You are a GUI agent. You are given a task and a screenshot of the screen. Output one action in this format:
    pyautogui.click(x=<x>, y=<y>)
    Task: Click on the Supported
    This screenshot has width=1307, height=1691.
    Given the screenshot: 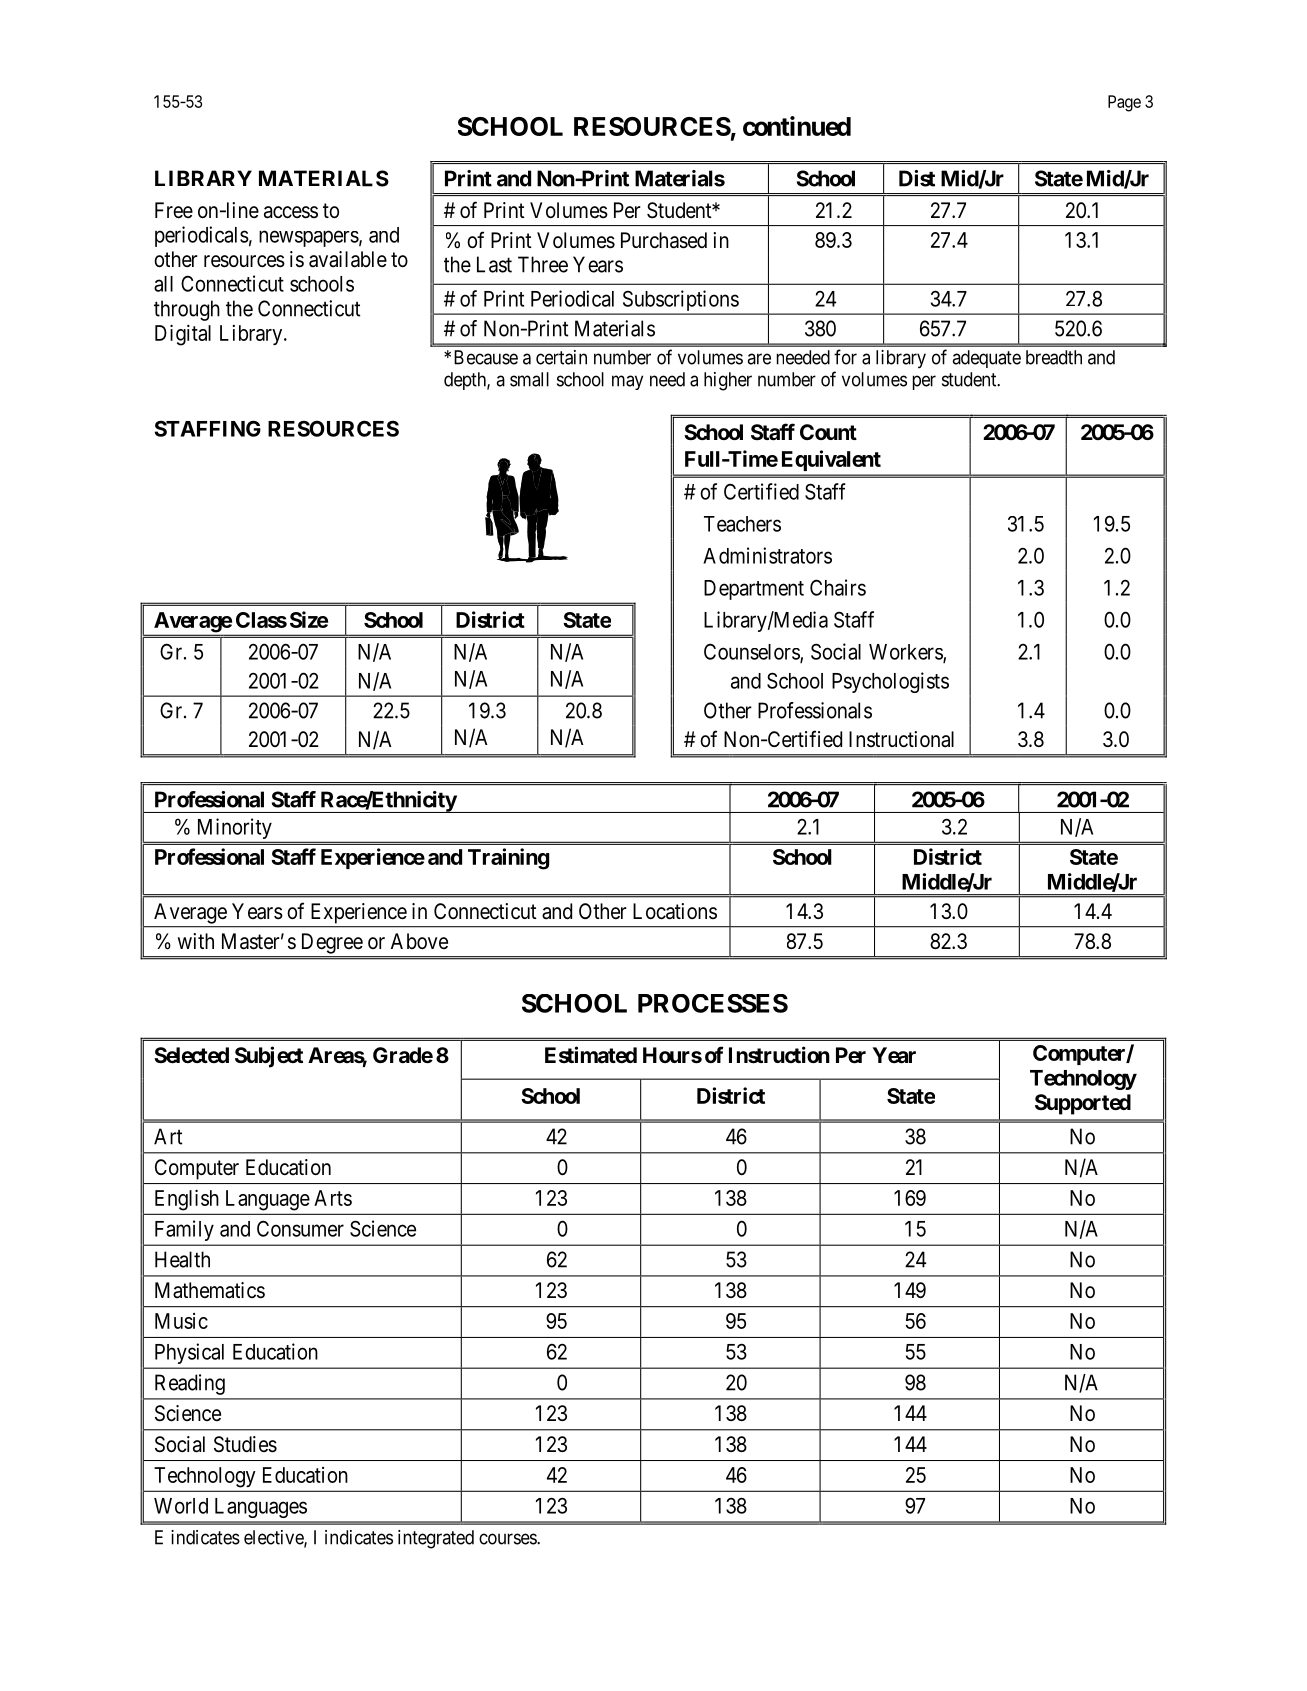 What is the action you would take?
    pyautogui.click(x=1083, y=1104)
